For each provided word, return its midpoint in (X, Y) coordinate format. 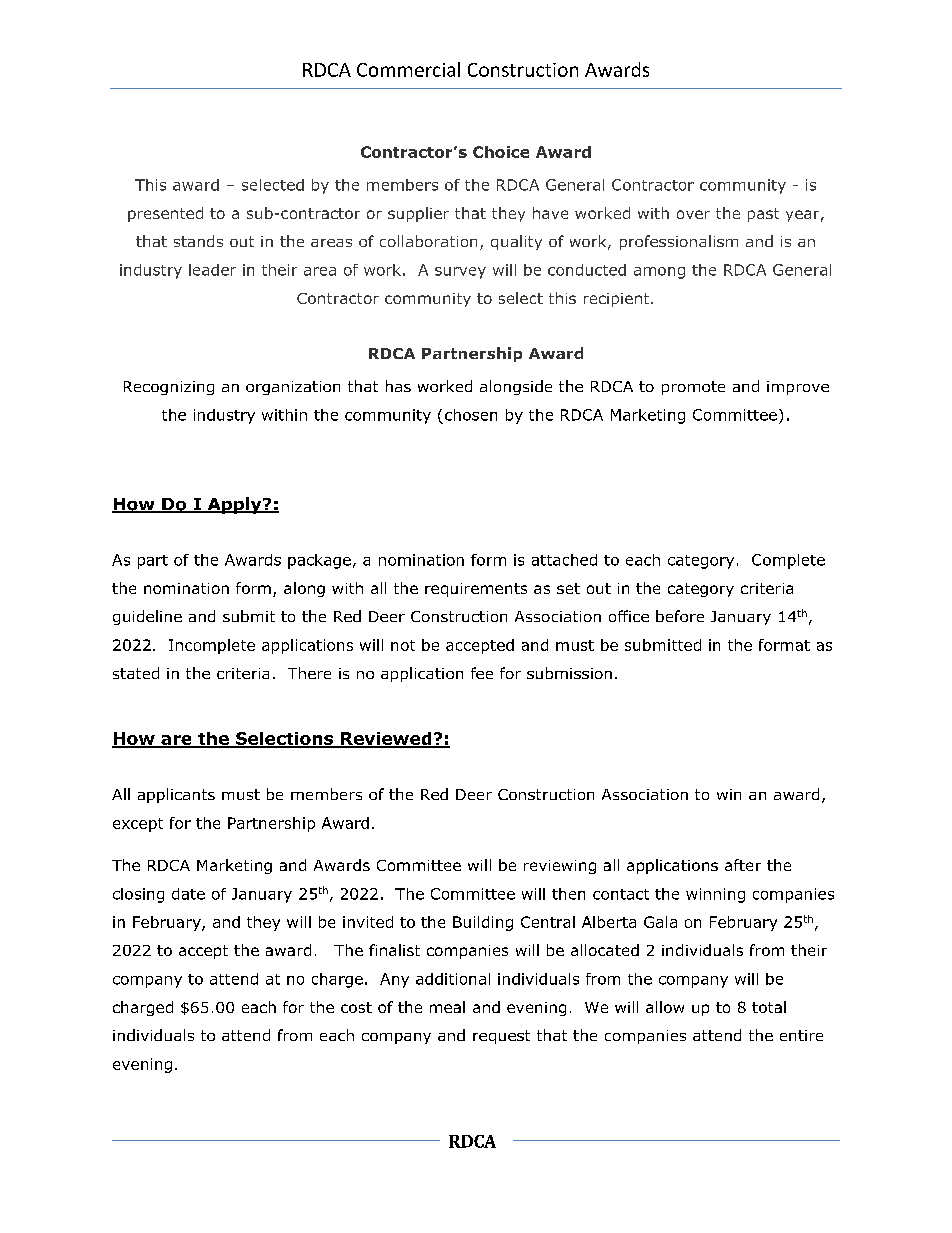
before (680, 616)
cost (356, 1007)
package (319, 561)
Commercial (408, 69)
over (693, 214)
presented (165, 214)
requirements (476, 590)
